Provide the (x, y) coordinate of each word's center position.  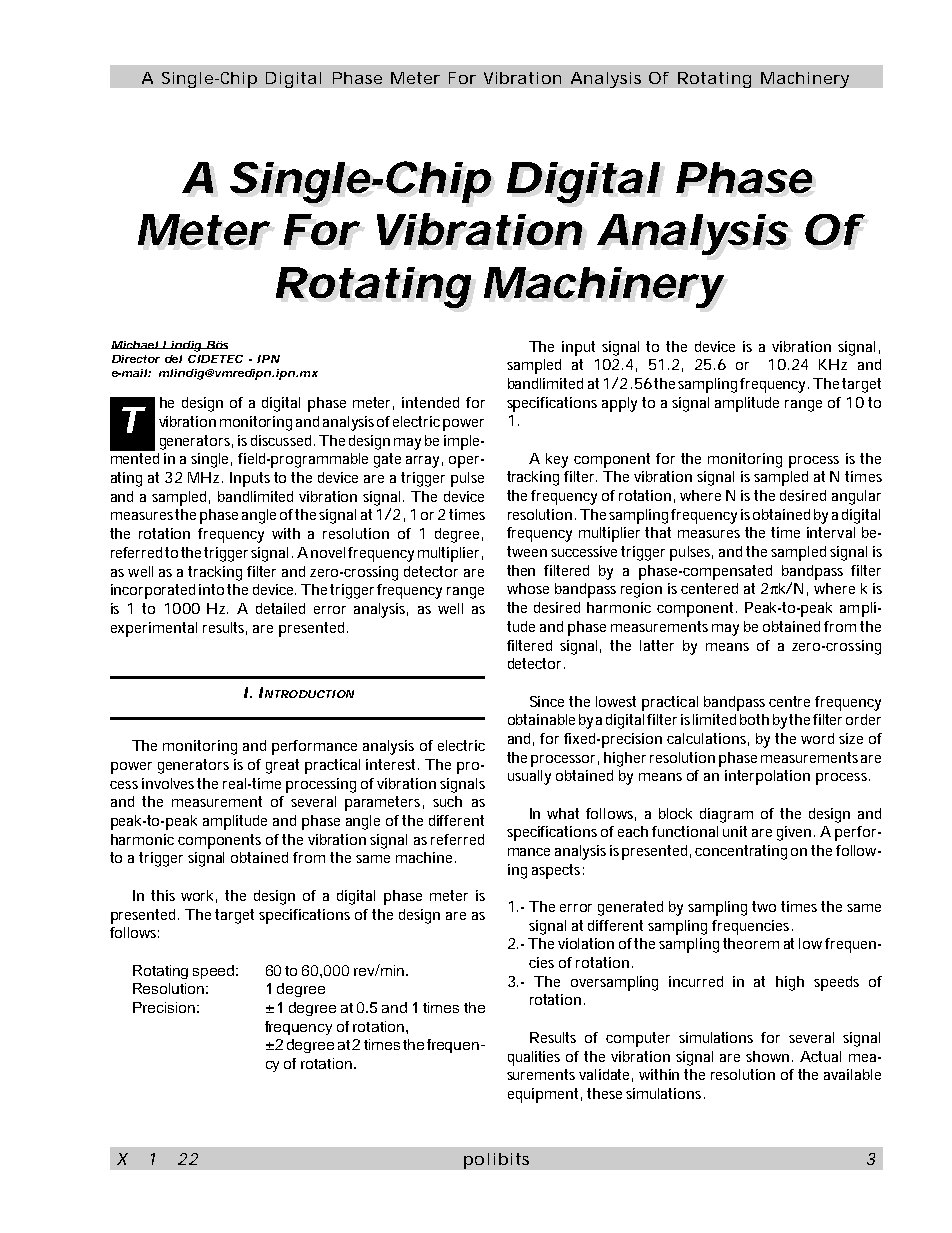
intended (430, 402)
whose (528, 588)
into (213, 589)
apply (619, 404)
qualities (534, 1058)
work (199, 896)
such (447, 801)
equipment (545, 1095)
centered (709, 588)
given (794, 833)
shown (767, 1056)
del (173, 359)
